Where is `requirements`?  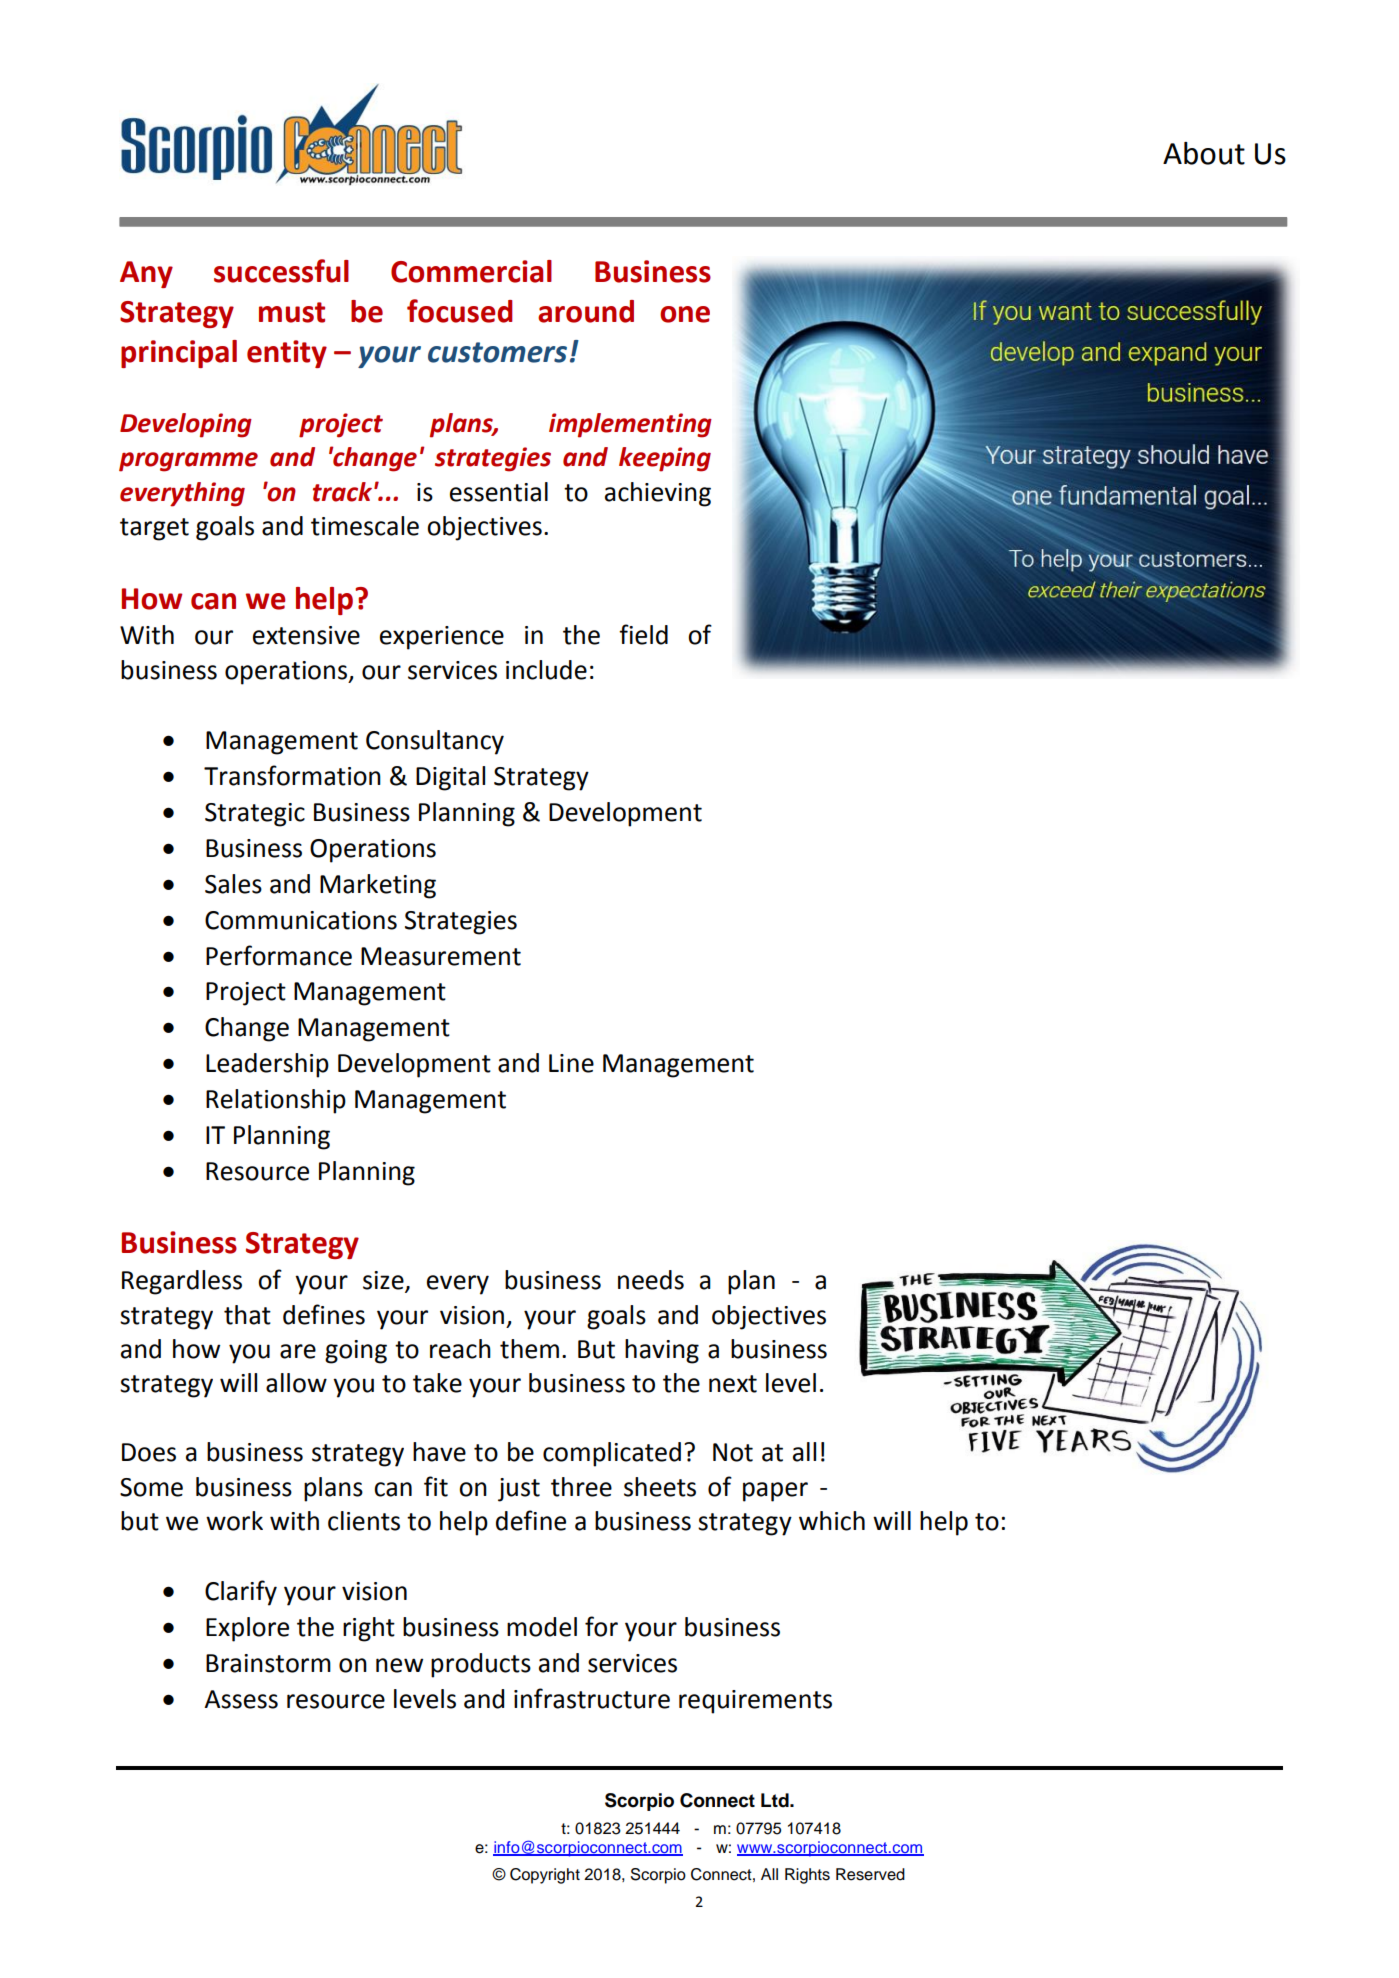
requirements is located at coordinates (755, 1702).
